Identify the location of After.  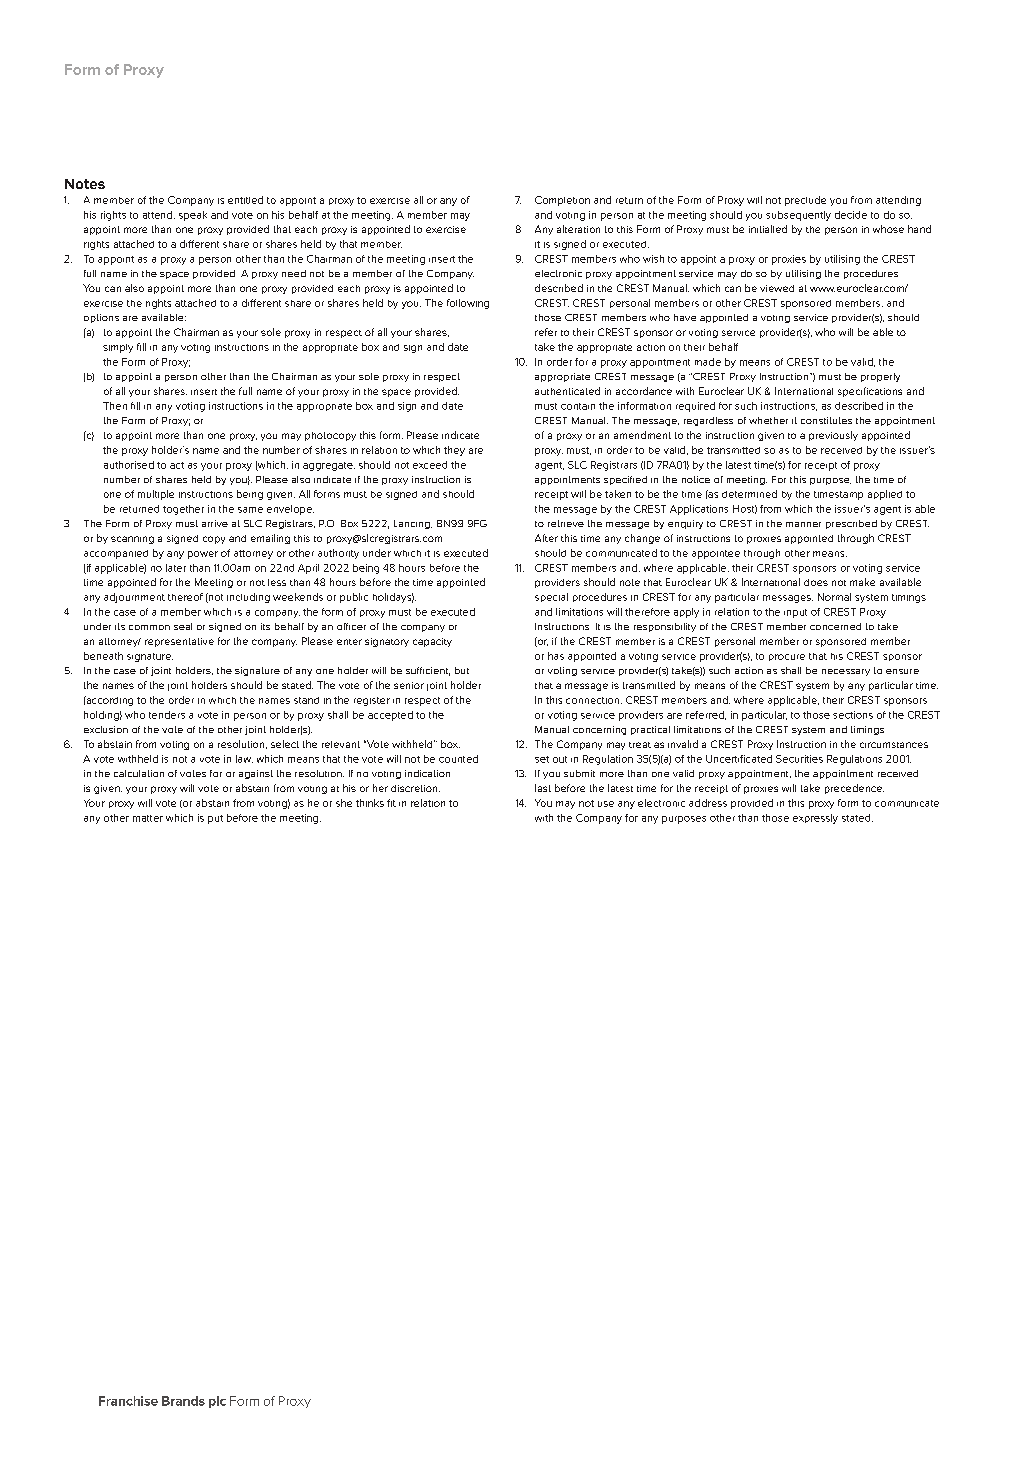
(546, 538).
